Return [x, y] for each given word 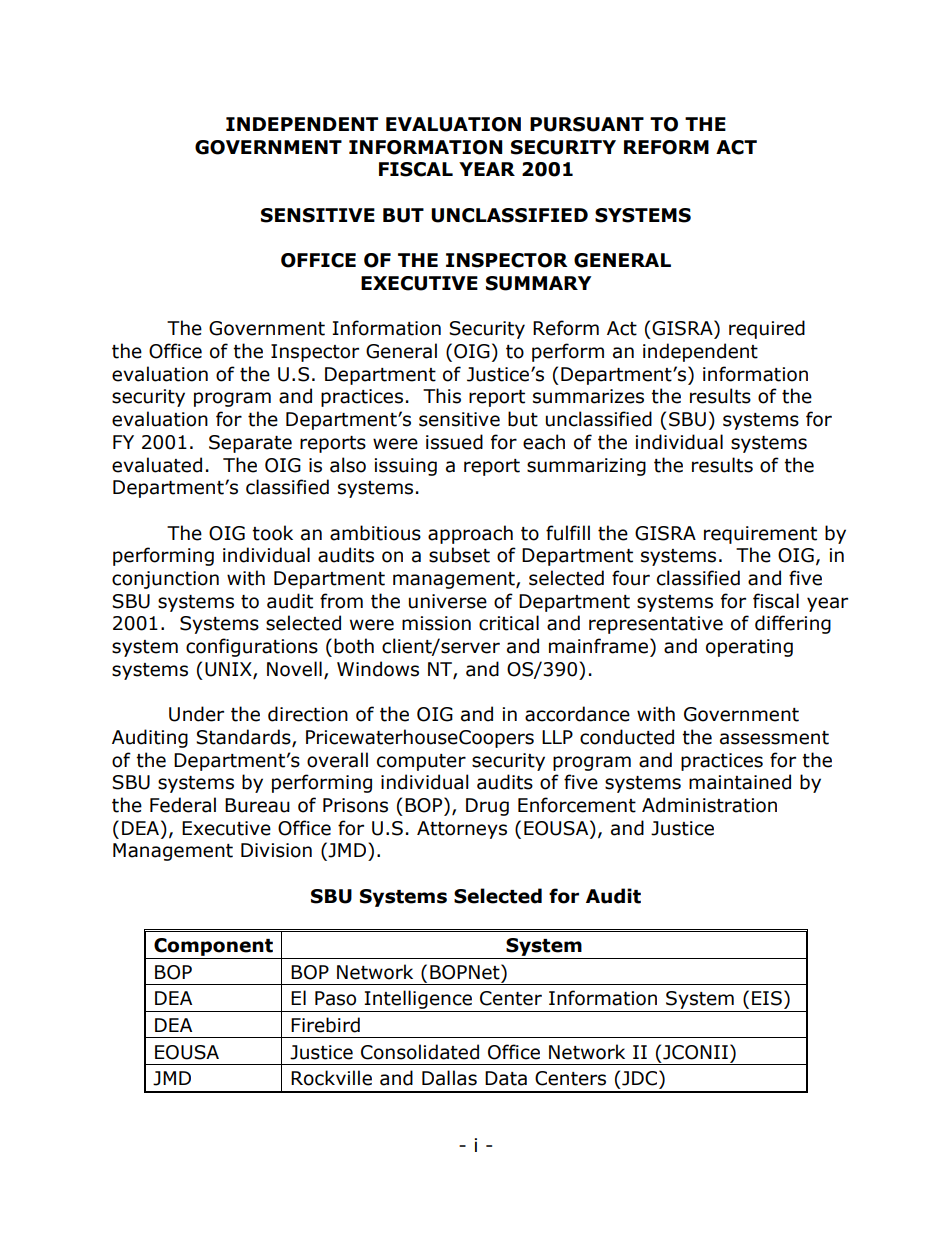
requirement [760, 535]
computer [421, 762]
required [767, 329]
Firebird [325, 1025]
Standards [244, 738]
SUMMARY [538, 283]
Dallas [449, 1078]
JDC [641, 1078]
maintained [740, 782]
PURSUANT [587, 124]
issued [454, 442]
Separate [250, 444]
